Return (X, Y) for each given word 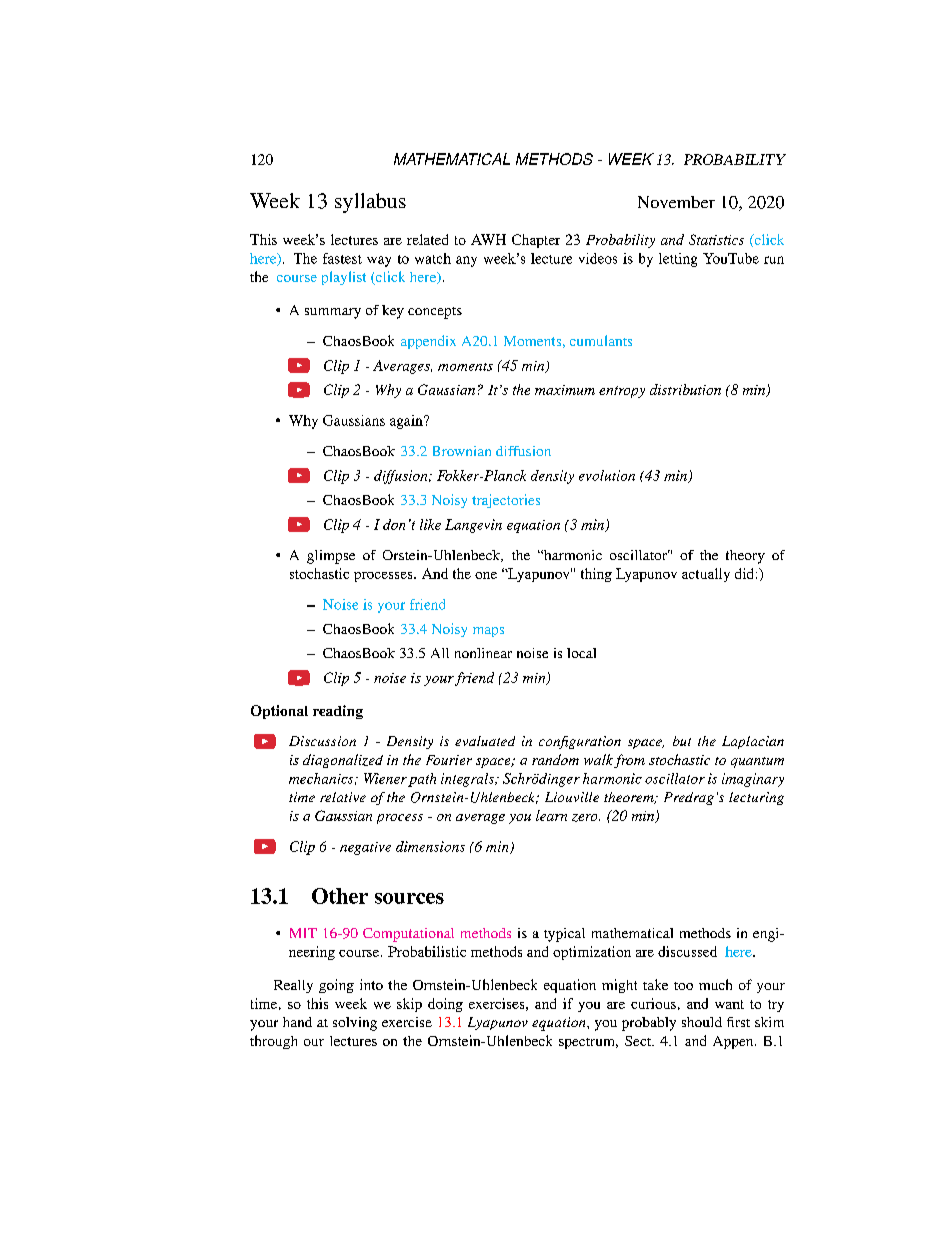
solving (355, 1024)
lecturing (756, 798)
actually (706, 575)
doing (445, 1005)
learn (551, 815)
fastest (342, 258)
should (702, 1022)
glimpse (331, 557)
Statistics (716, 239)
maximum (565, 390)
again (407, 422)
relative (343, 797)
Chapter (536, 241)
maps (488, 632)
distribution (685, 389)
